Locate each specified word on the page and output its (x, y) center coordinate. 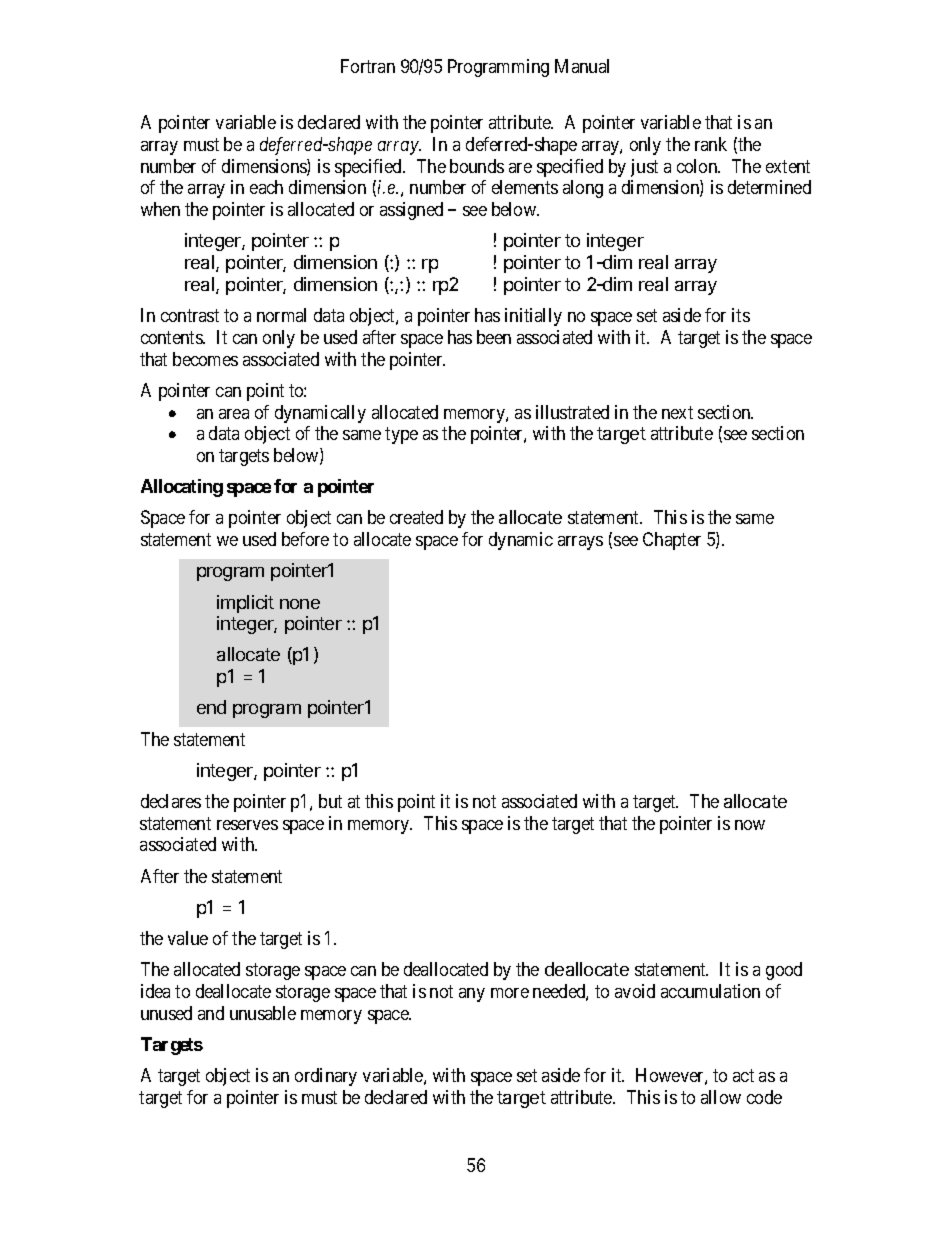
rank (711, 144)
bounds (477, 166)
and (211, 1013)
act (743, 1075)
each (266, 187)
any (472, 995)
